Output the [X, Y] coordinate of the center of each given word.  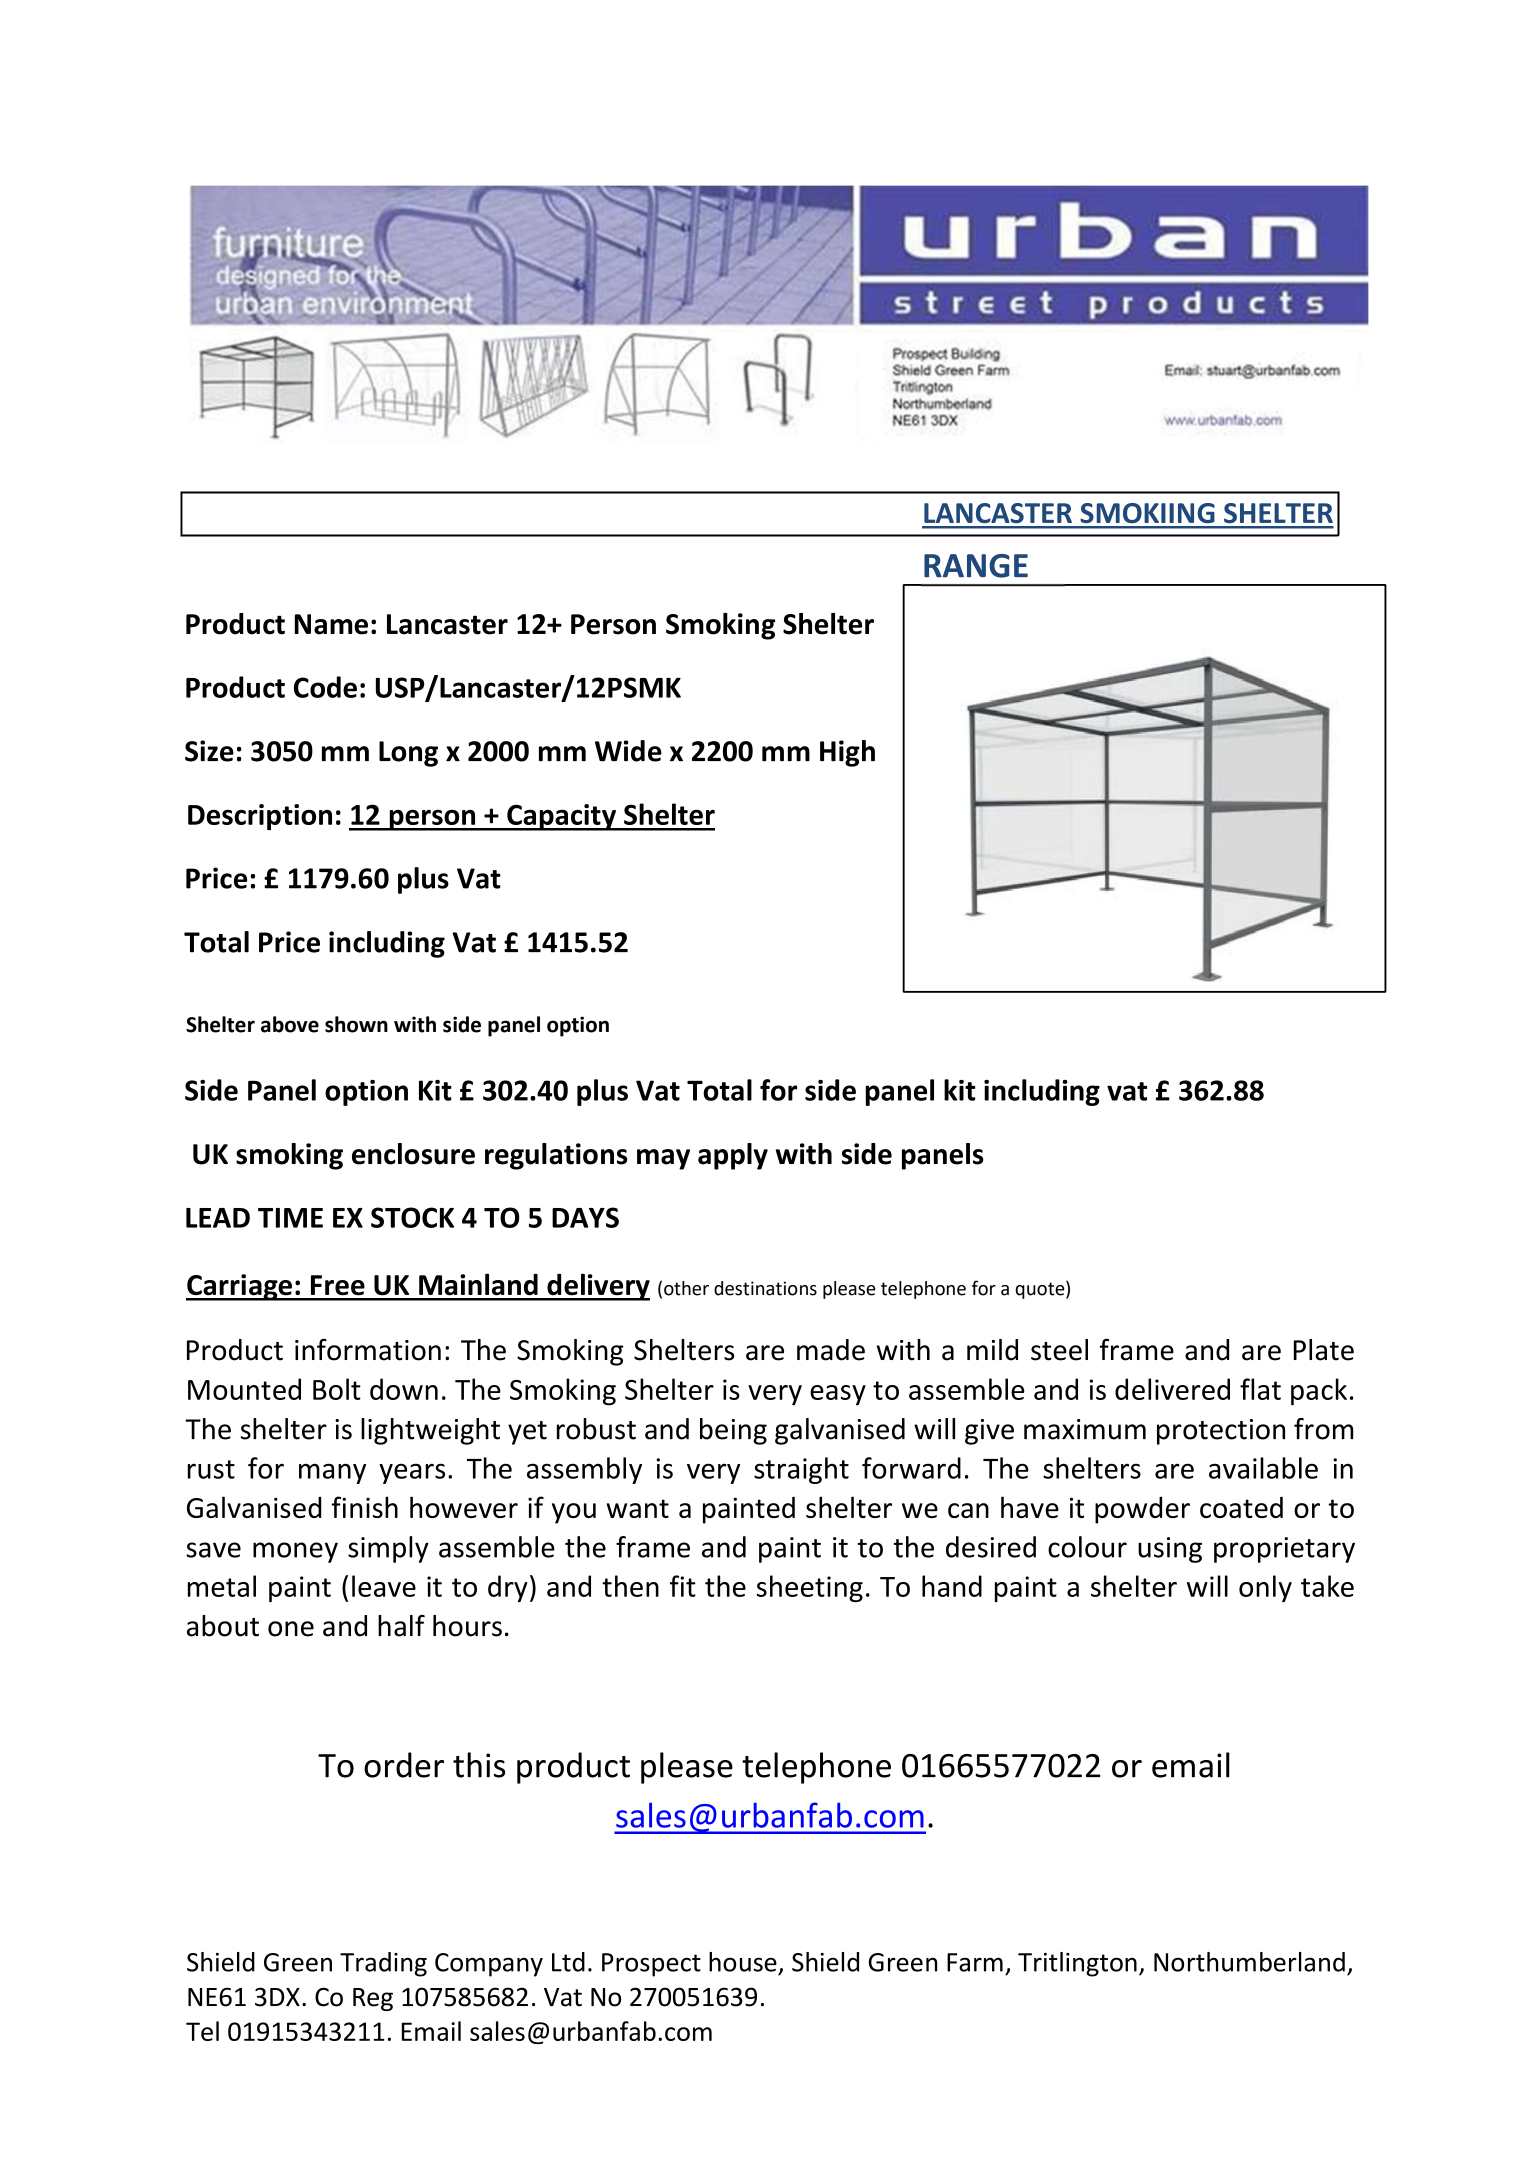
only [1265, 1588]
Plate [1324, 1350]
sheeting [810, 1588]
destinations [765, 1288]
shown [356, 1024]
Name [331, 624]
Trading [383, 1964]
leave [384, 1586]
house [743, 1962]
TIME [290, 1218]
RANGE [976, 566]
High [847, 753]
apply [733, 1156]
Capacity [561, 817]
